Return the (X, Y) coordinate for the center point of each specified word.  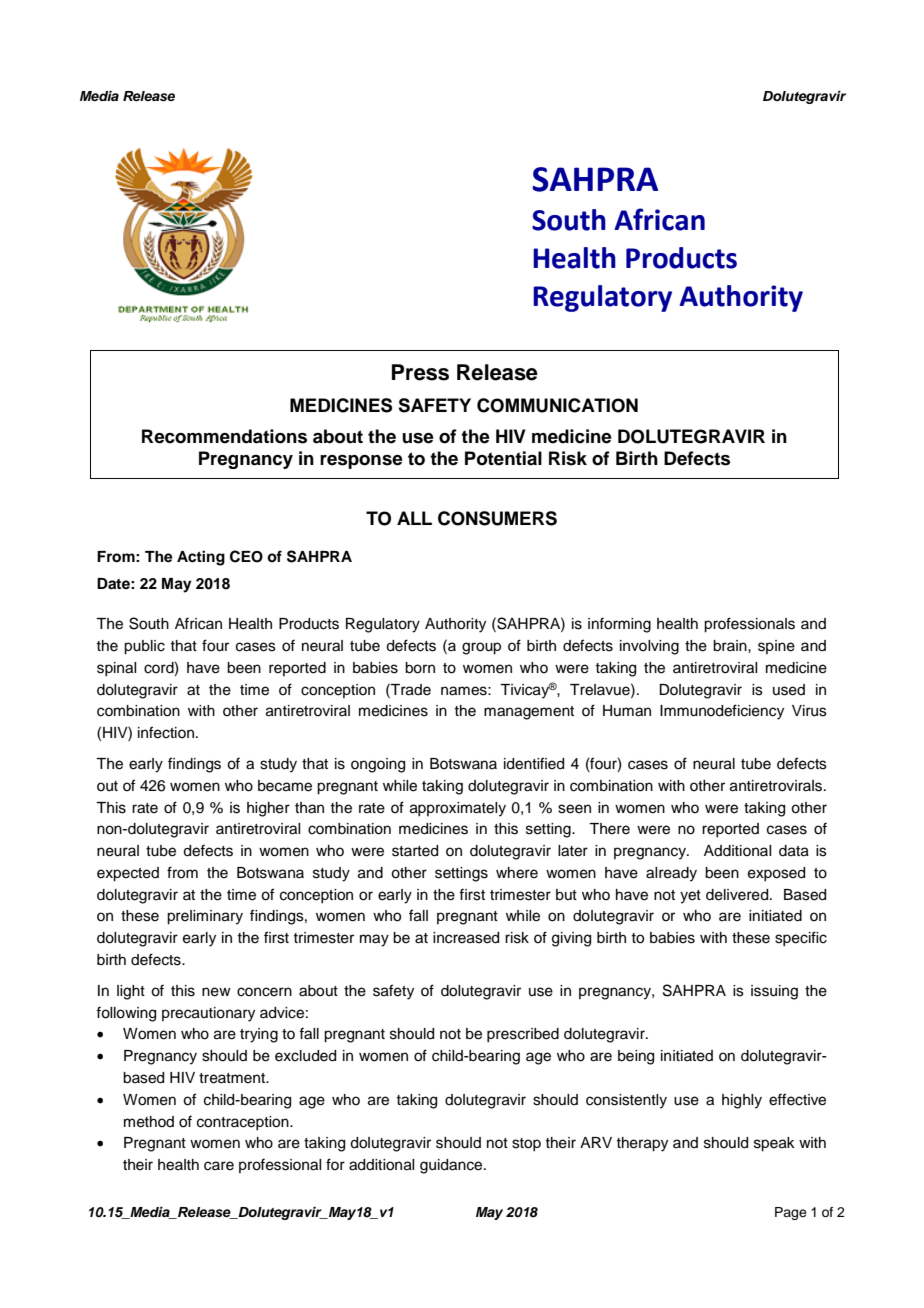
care (219, 1166)
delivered (738, 895)
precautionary (208, 1014)
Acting (201, 558)
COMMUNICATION (557, 405)
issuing (774, 992)
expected (128, 874)
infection (166, 732)
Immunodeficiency (722, 712)
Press (420, 372)
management (529, 713)
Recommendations (224, 436)
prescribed (523, 1035)
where (517, 873)
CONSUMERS (497, 518)
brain (731, 646)
